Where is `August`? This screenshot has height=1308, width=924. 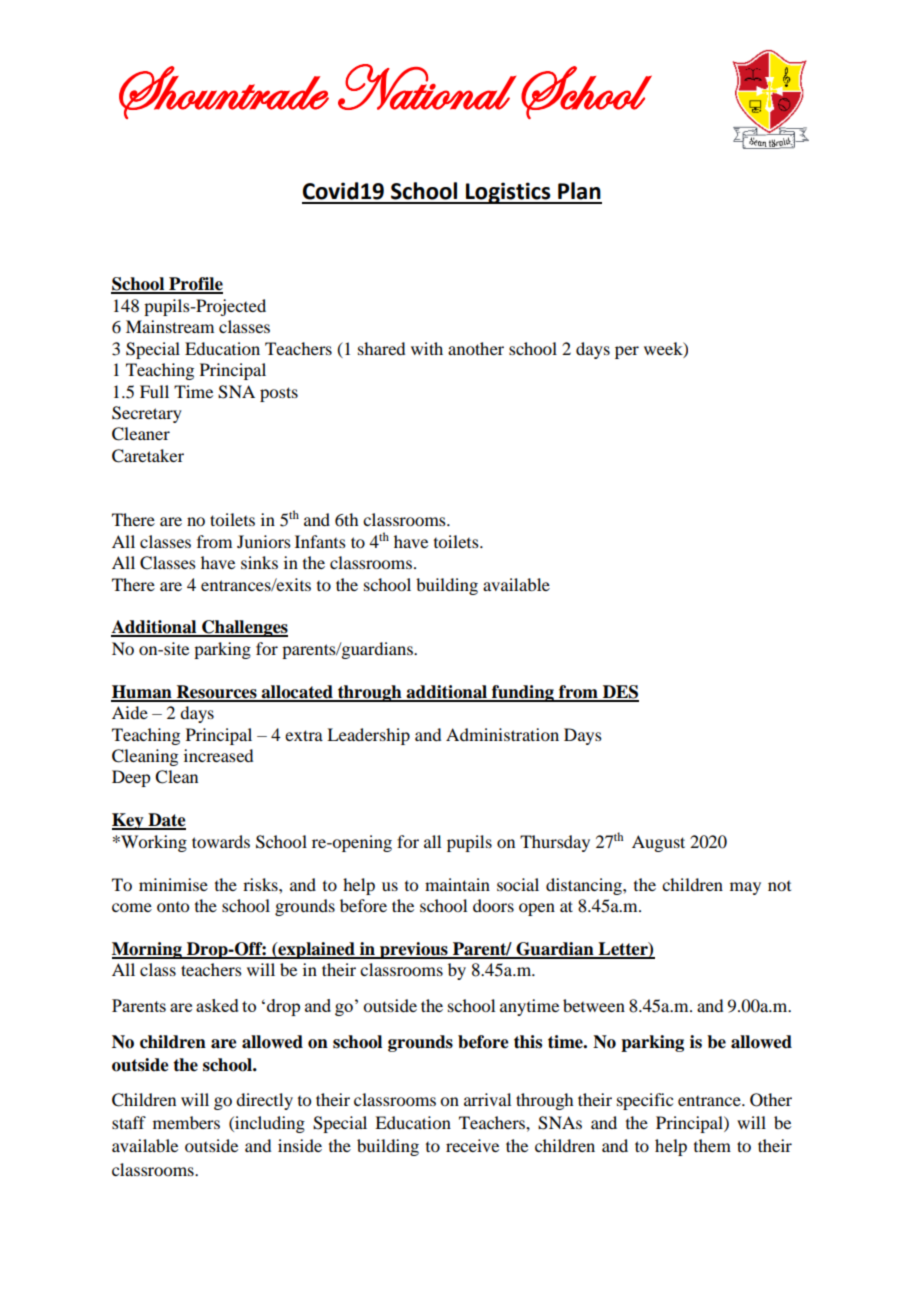 August is located at coordinates (658, 843).
